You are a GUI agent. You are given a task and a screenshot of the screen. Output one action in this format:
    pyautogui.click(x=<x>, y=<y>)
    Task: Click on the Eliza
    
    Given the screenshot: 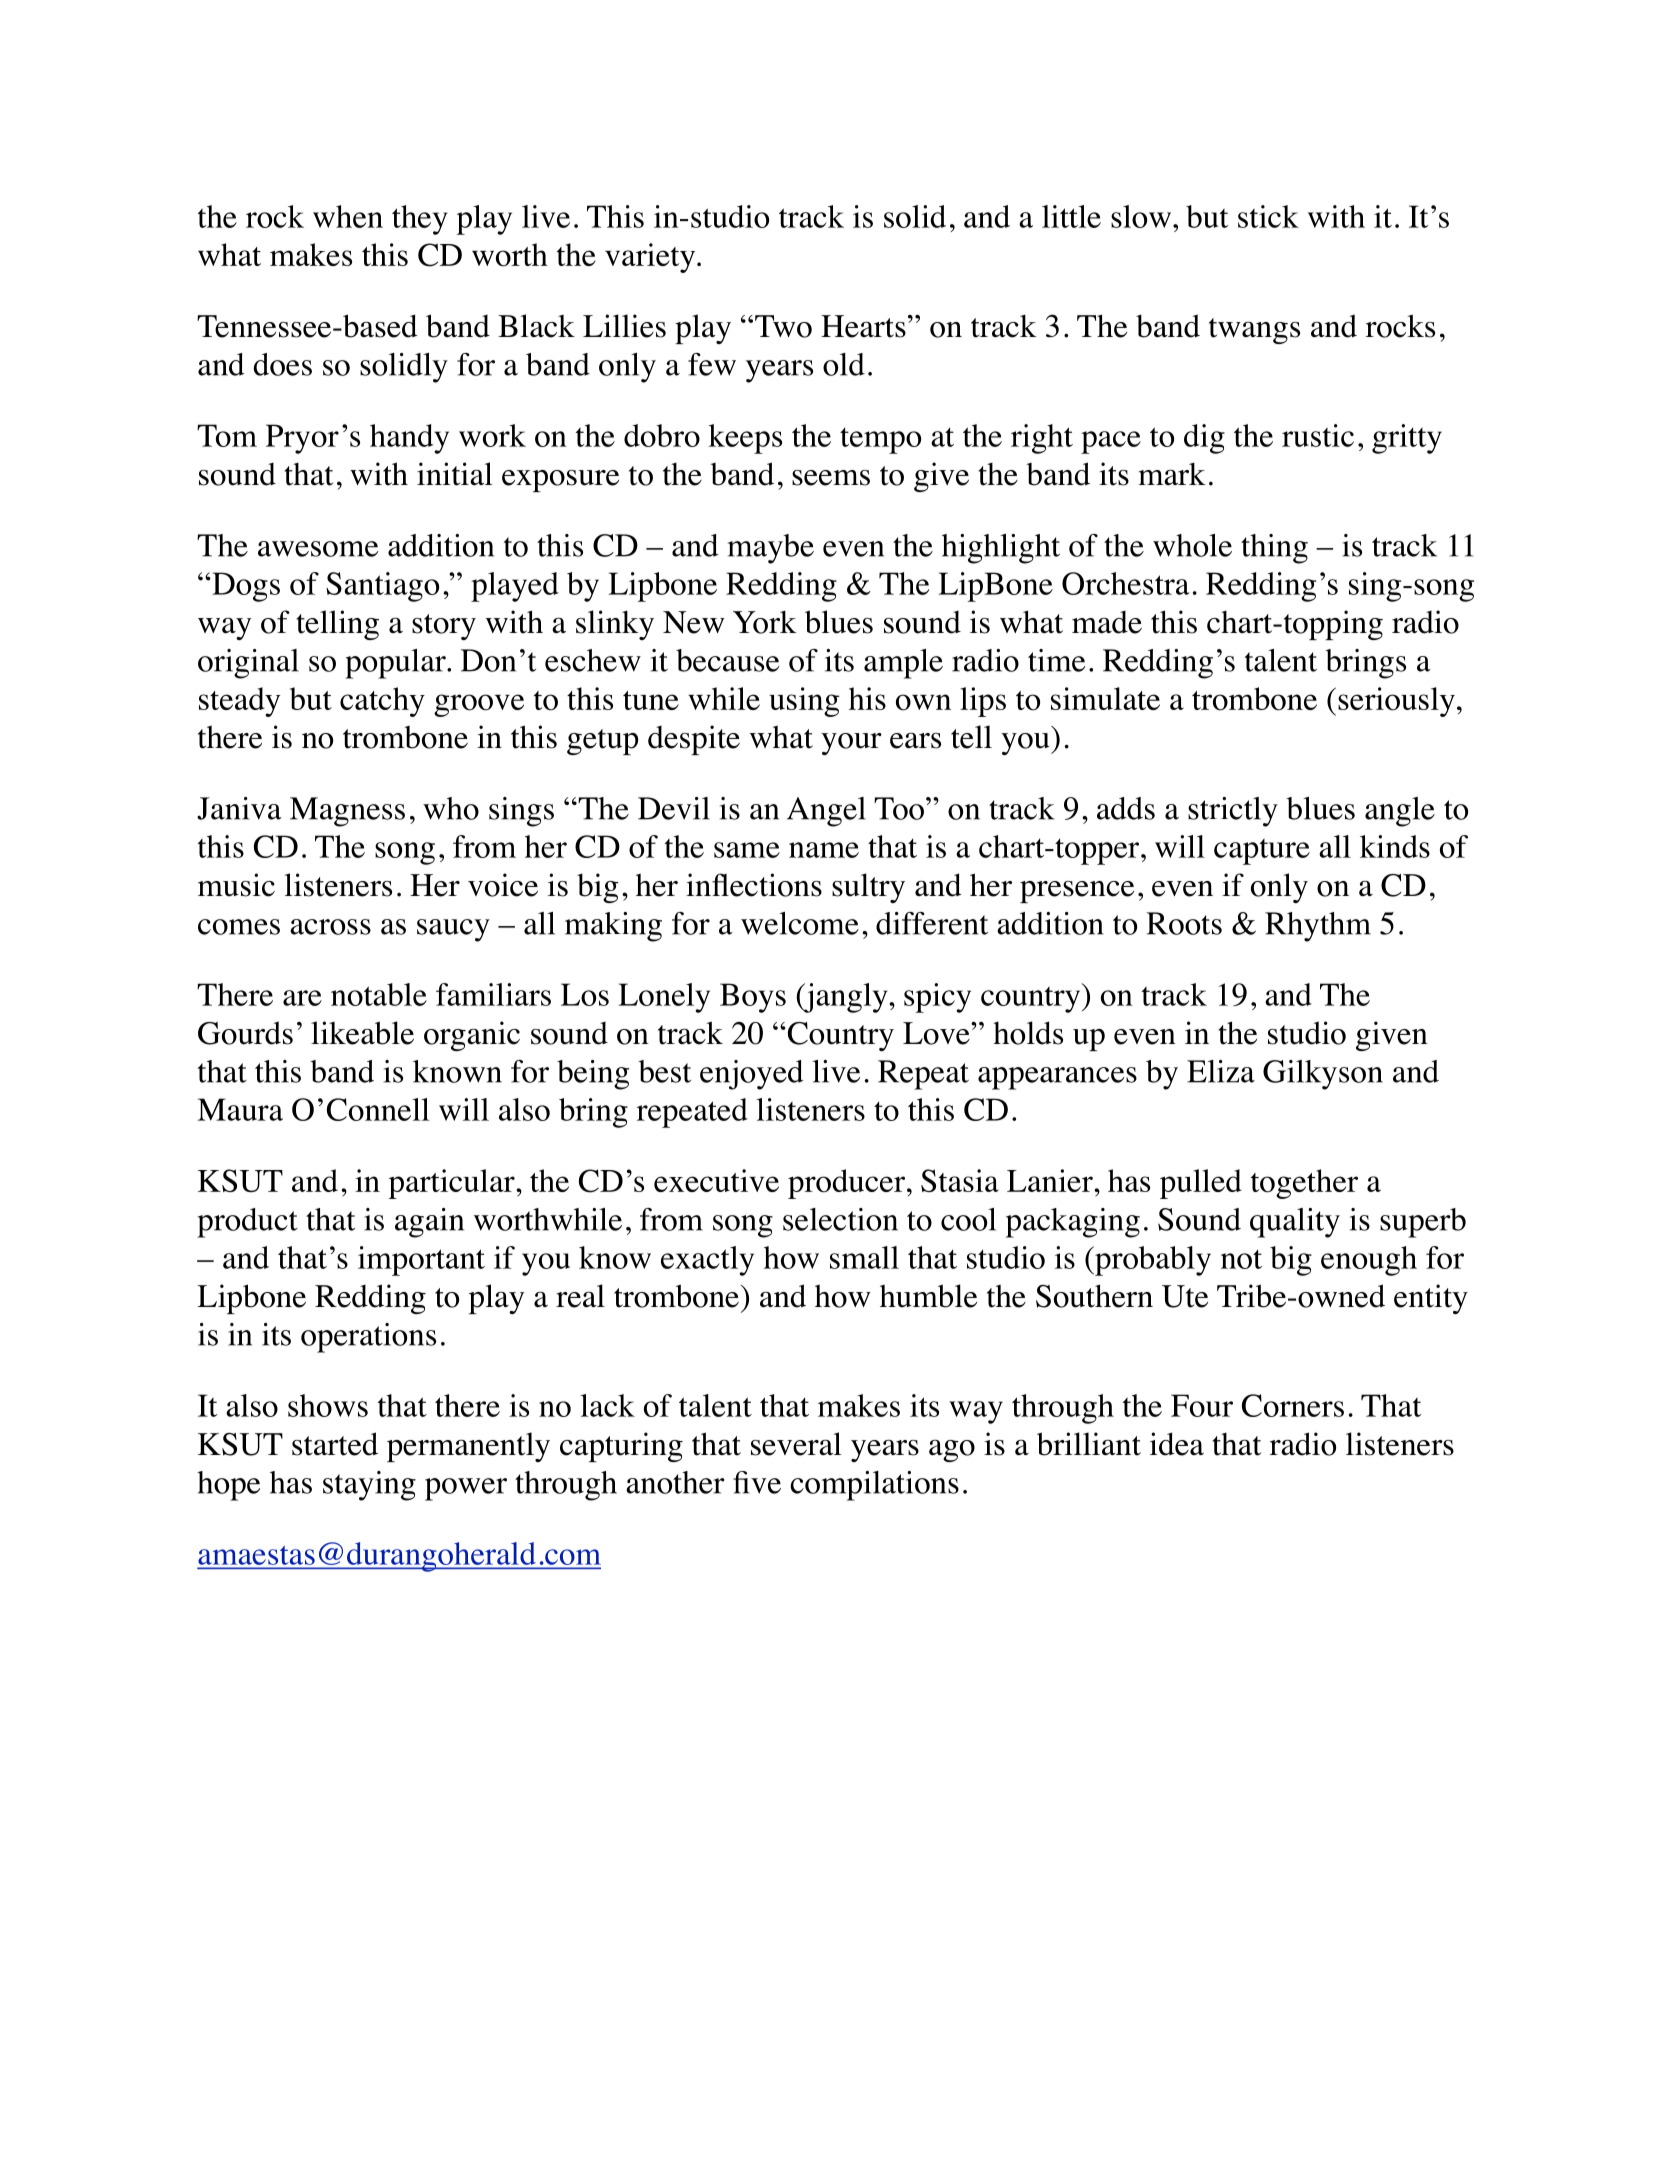 What is the action you would take?
    pyautogui.click(x=1221, y=1071)
